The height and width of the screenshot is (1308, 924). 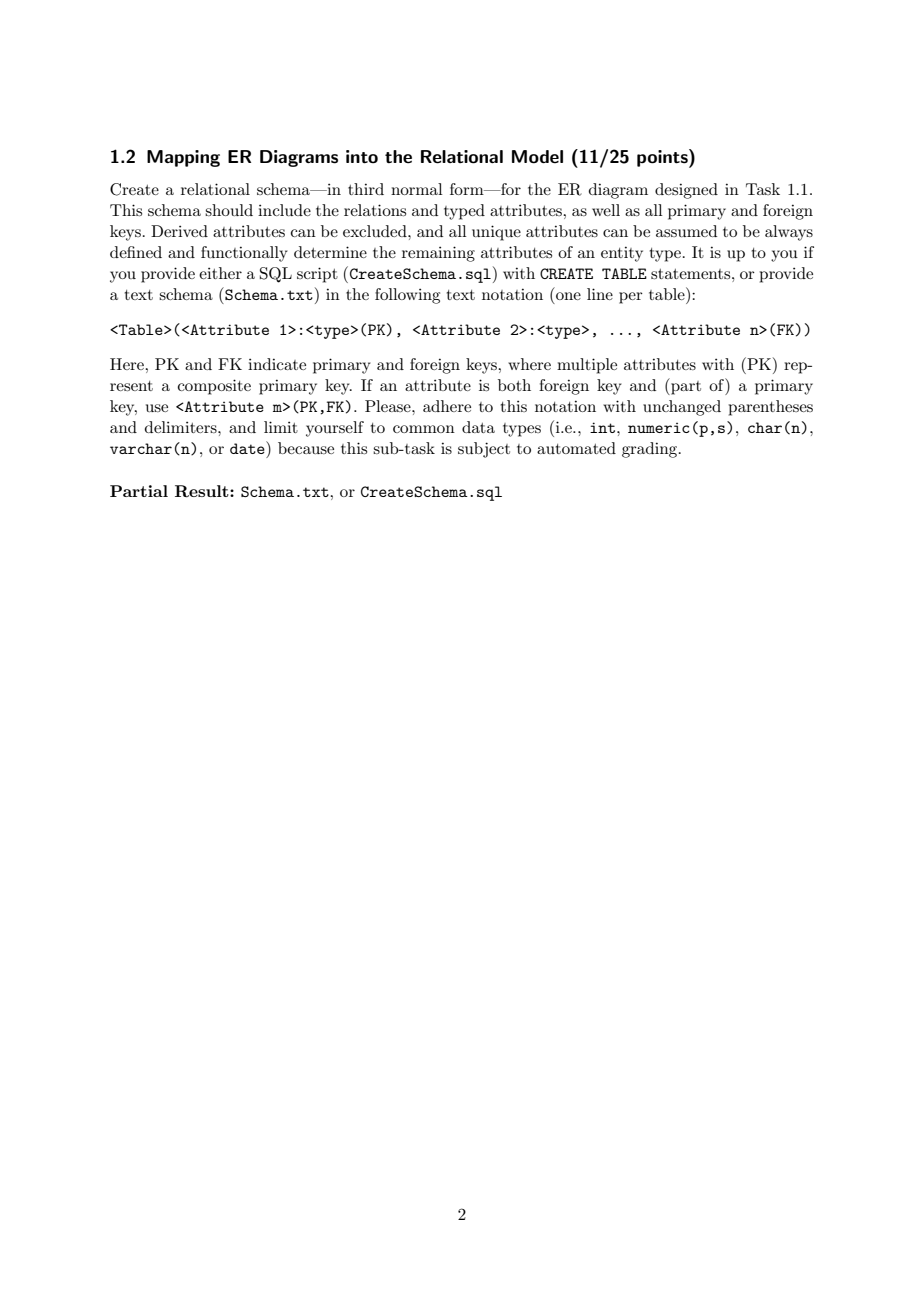 What do you see at coordinates (389, 406) in the screenshot?
I see `Please` at bounding box center [389, 406].
